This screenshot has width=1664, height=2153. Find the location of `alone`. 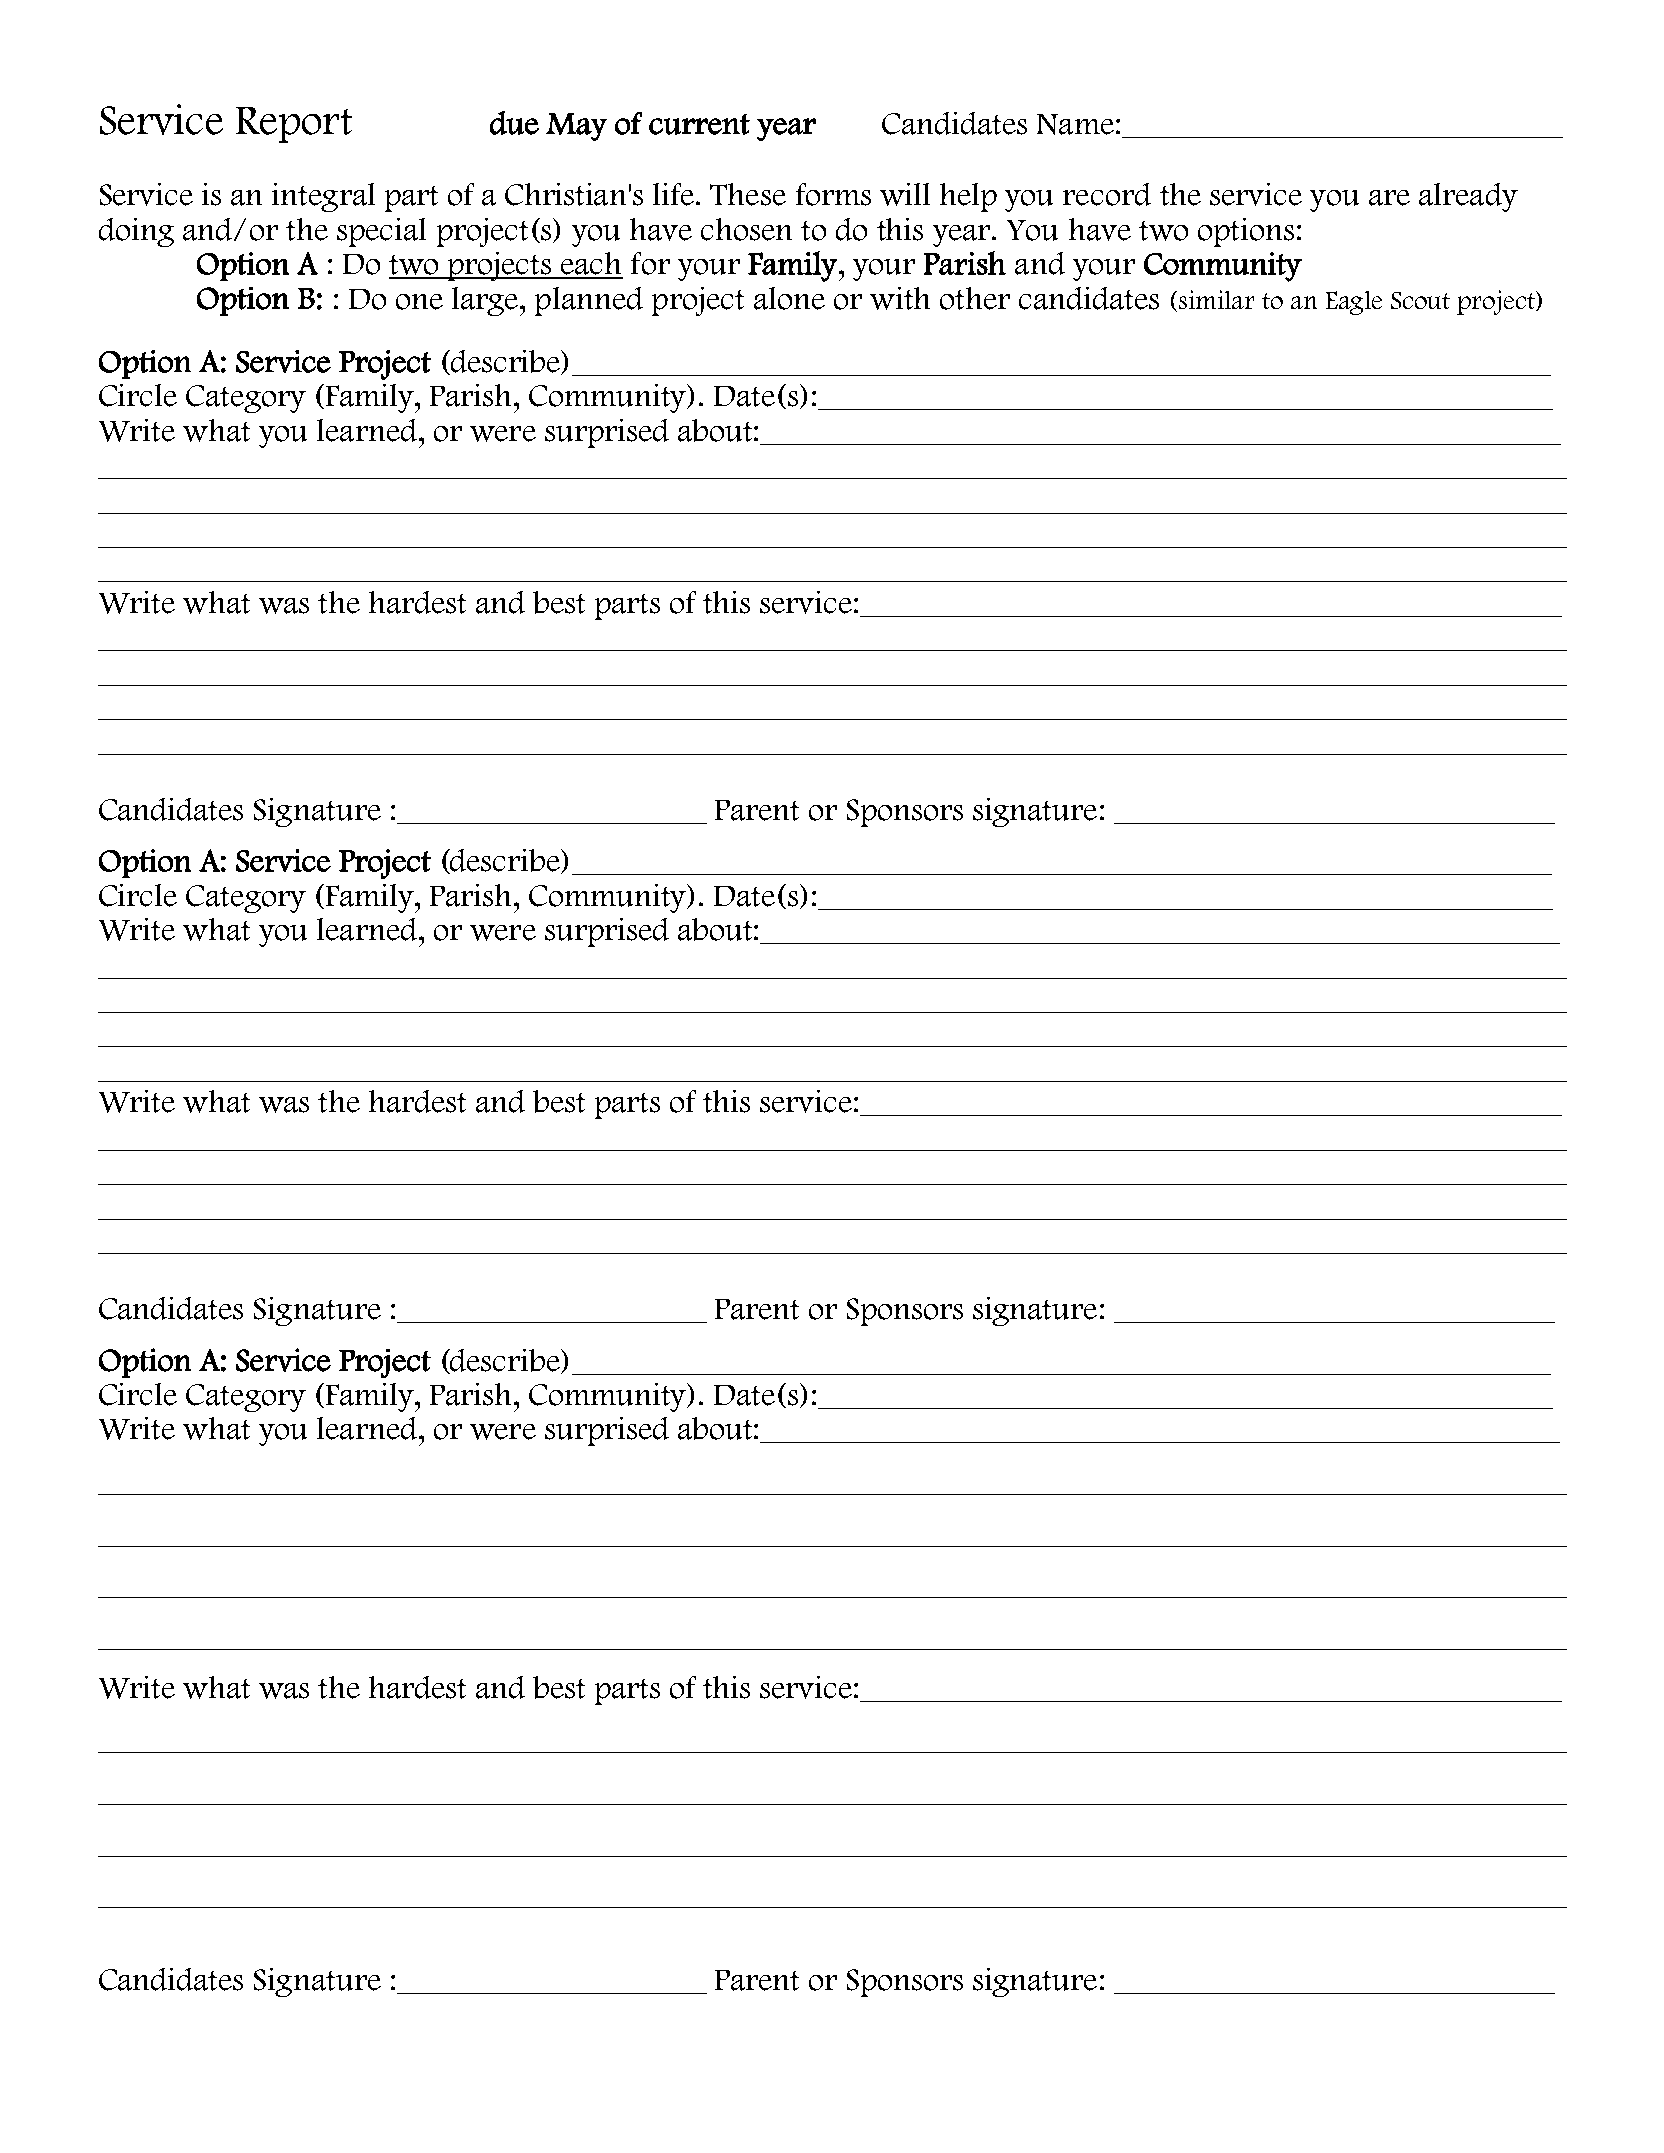

alone is located at coordinates (789, 298).
